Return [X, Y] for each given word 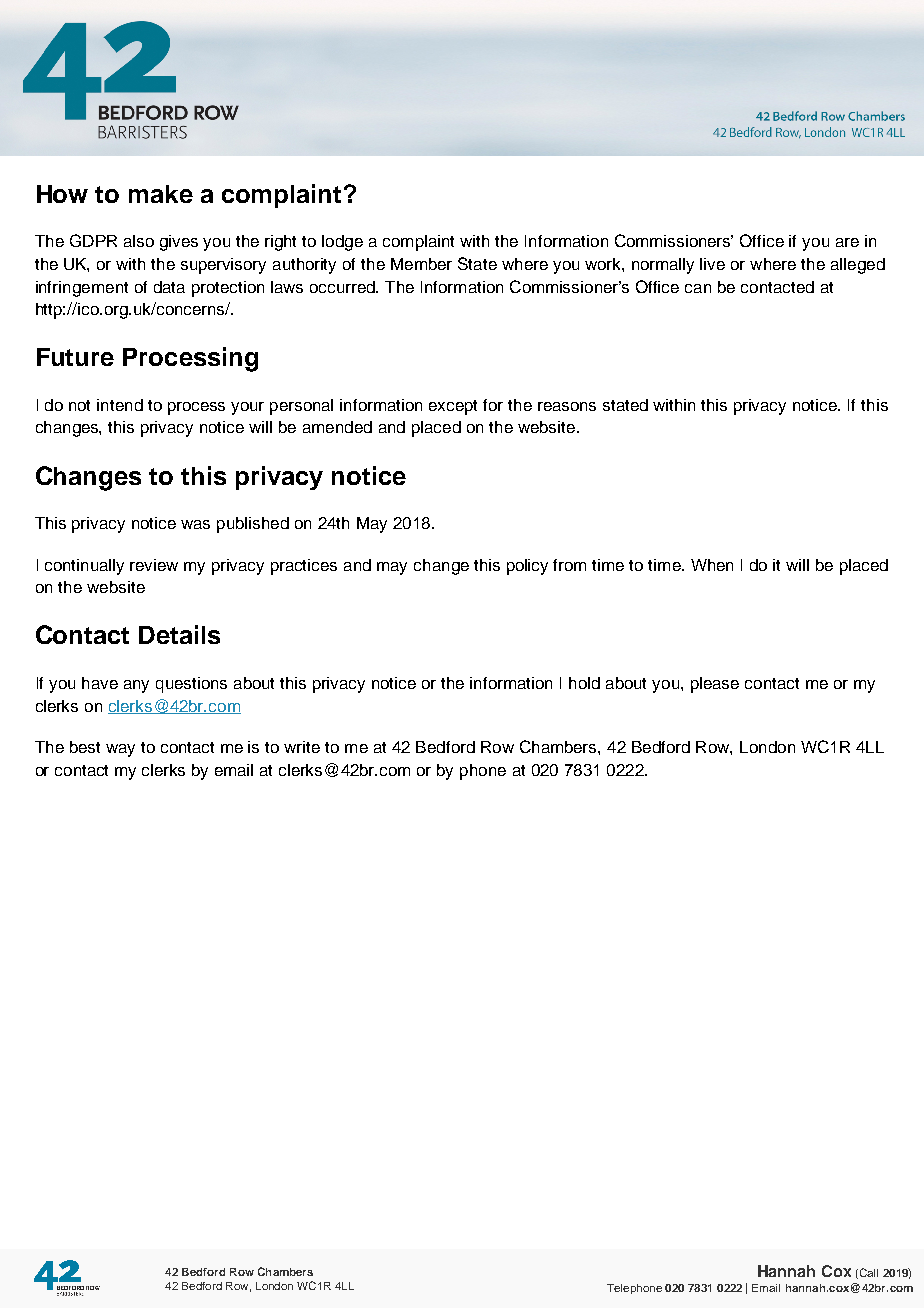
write [302, 747]
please [715, 685]
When [712, 565]
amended [337, 427]
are [847, 242]
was [195, 524]
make [161, 194]
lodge [342, 243]
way [120, 750]
